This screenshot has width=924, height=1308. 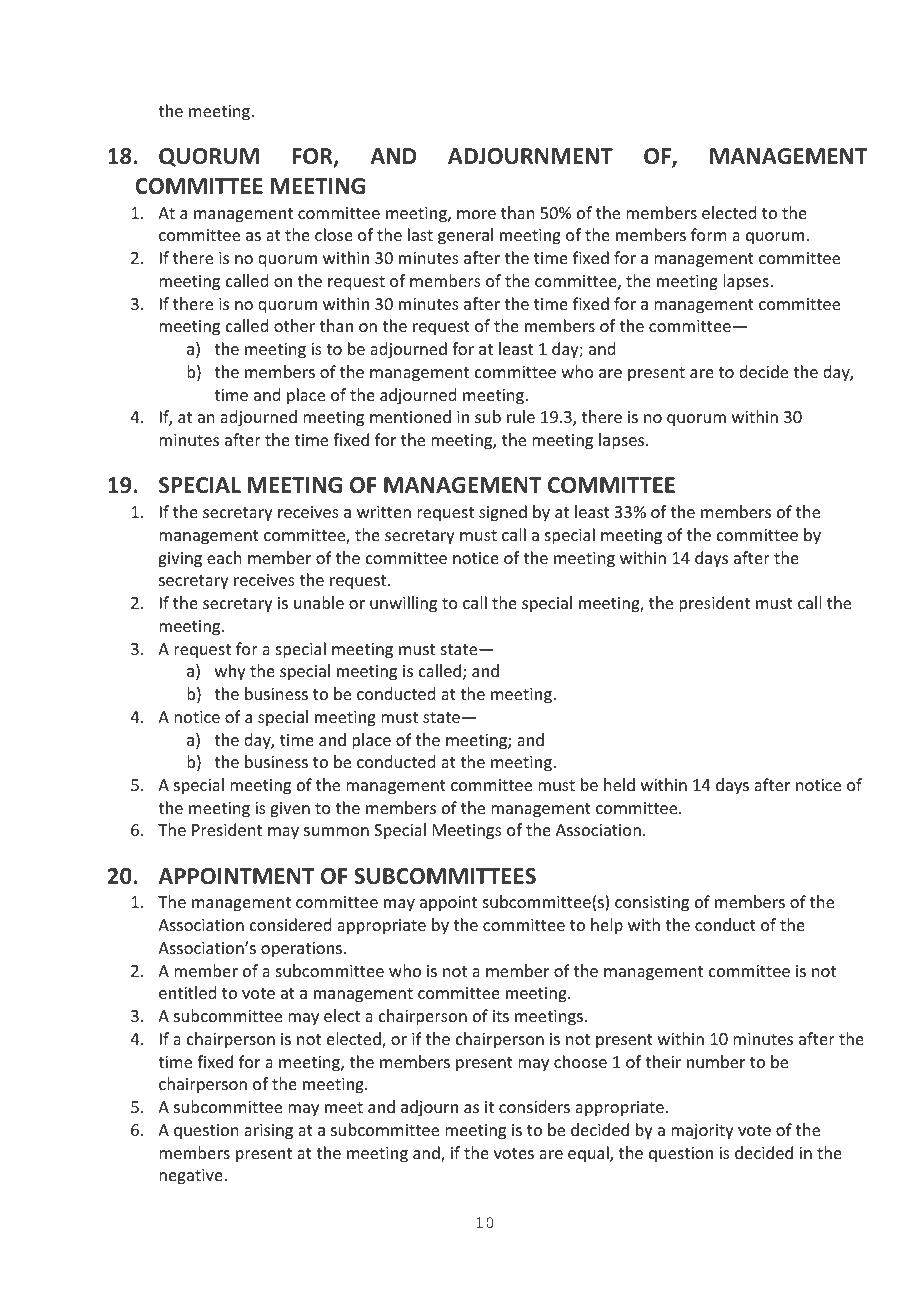 What do you see at coordinates (465, 236) in the screenshot?
I see `general` at bounding box center [465, 236].
